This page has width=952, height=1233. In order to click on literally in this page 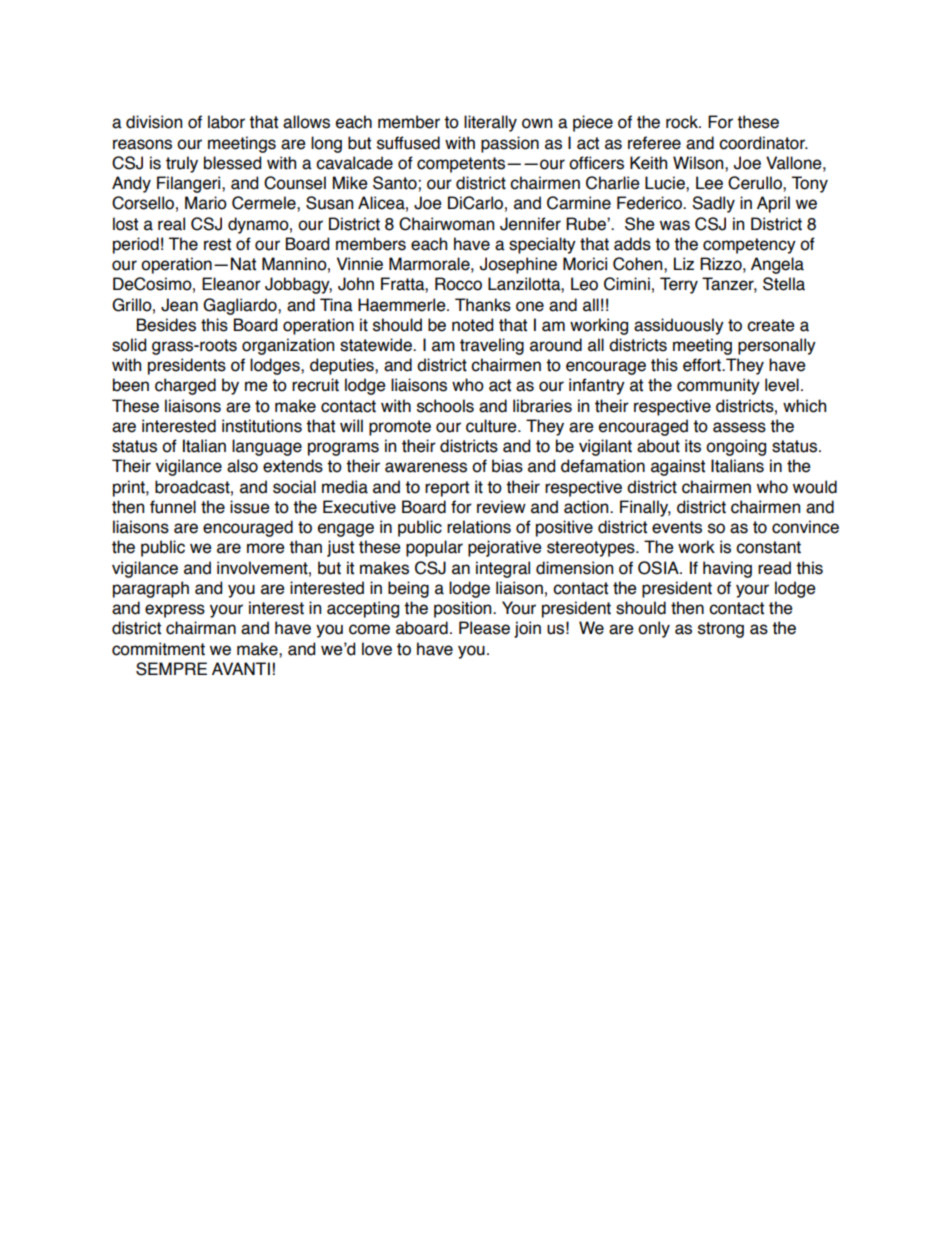, I will do `click(490, 123)`.
